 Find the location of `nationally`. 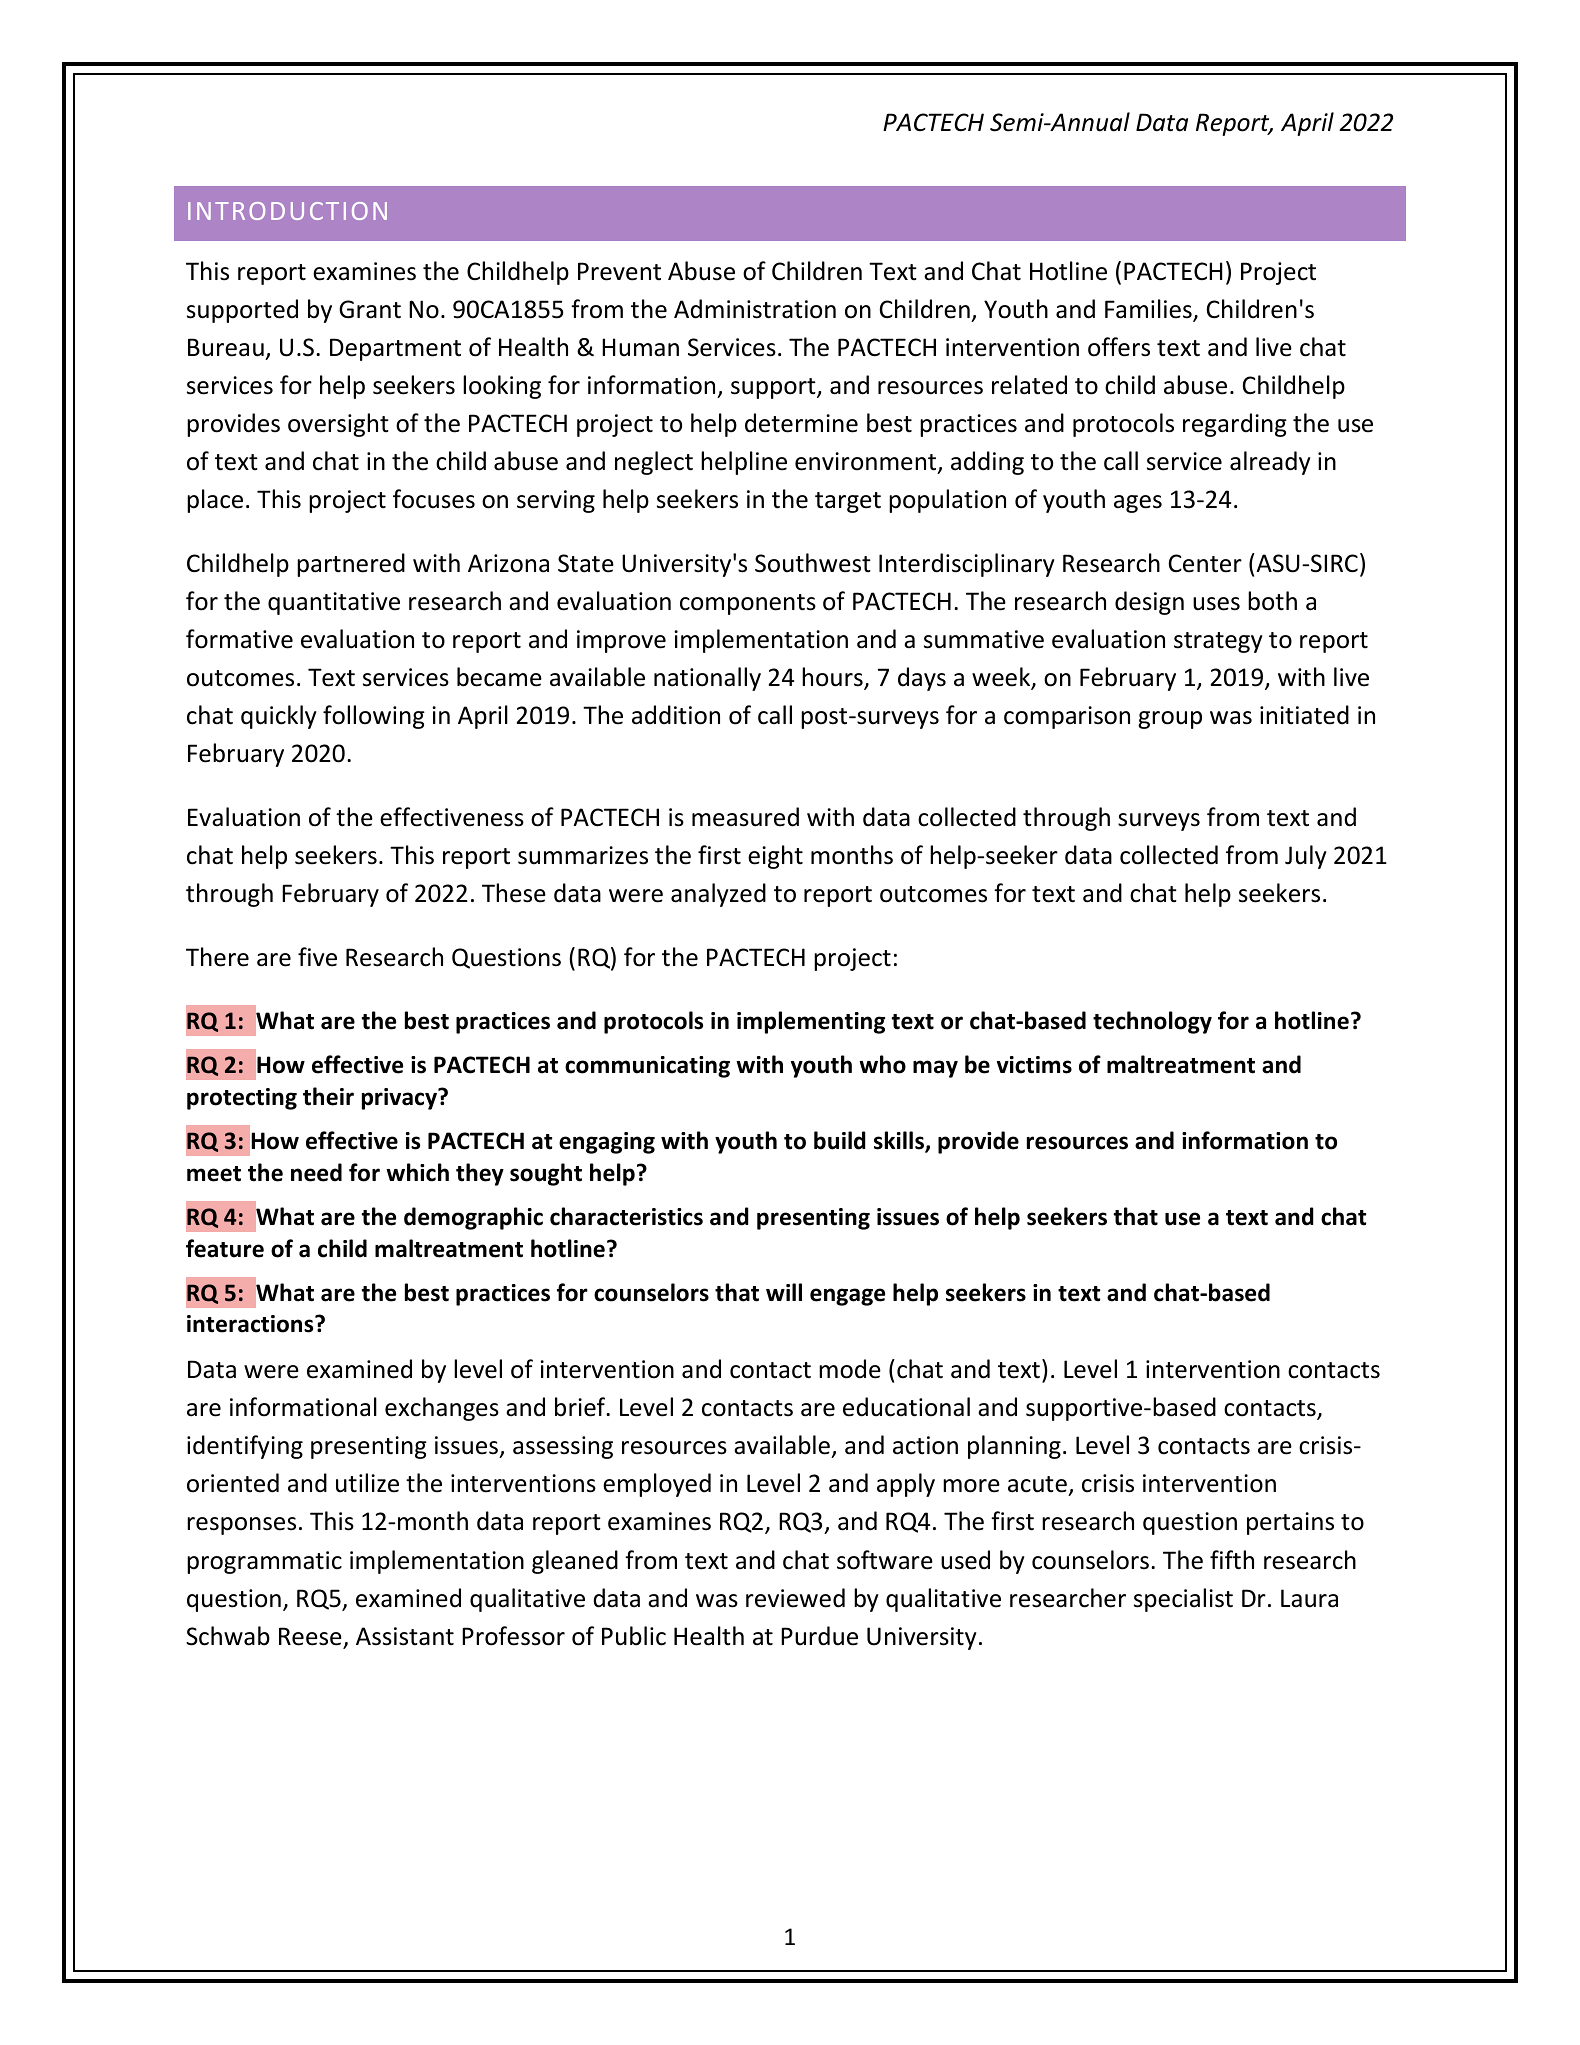

nationally is located at coordinates (707, 679).
